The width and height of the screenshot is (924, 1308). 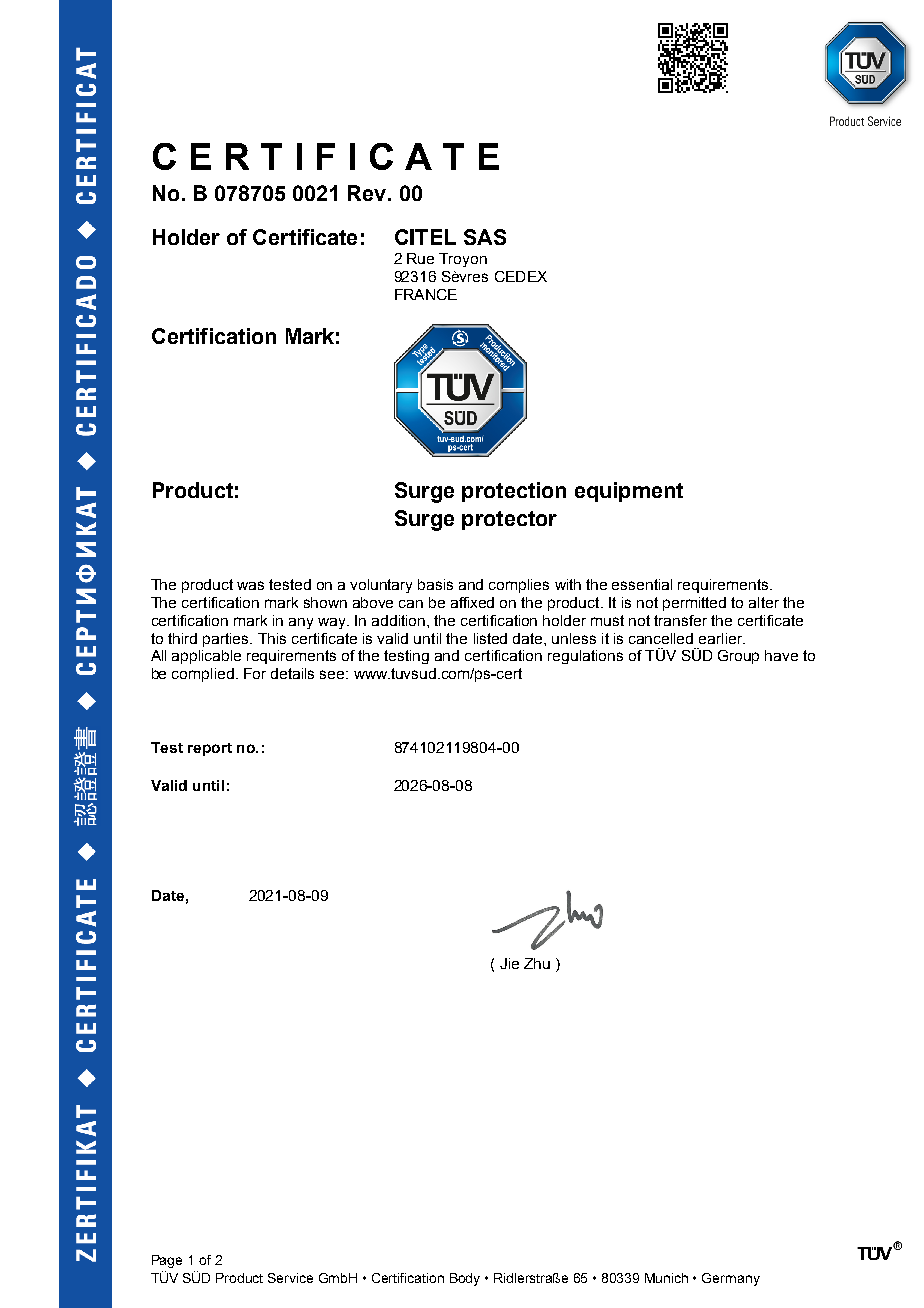 What do you see at coordinates (537, 963) in the screenshot?
I see `Zhu` at bounding box center [537, 963].
